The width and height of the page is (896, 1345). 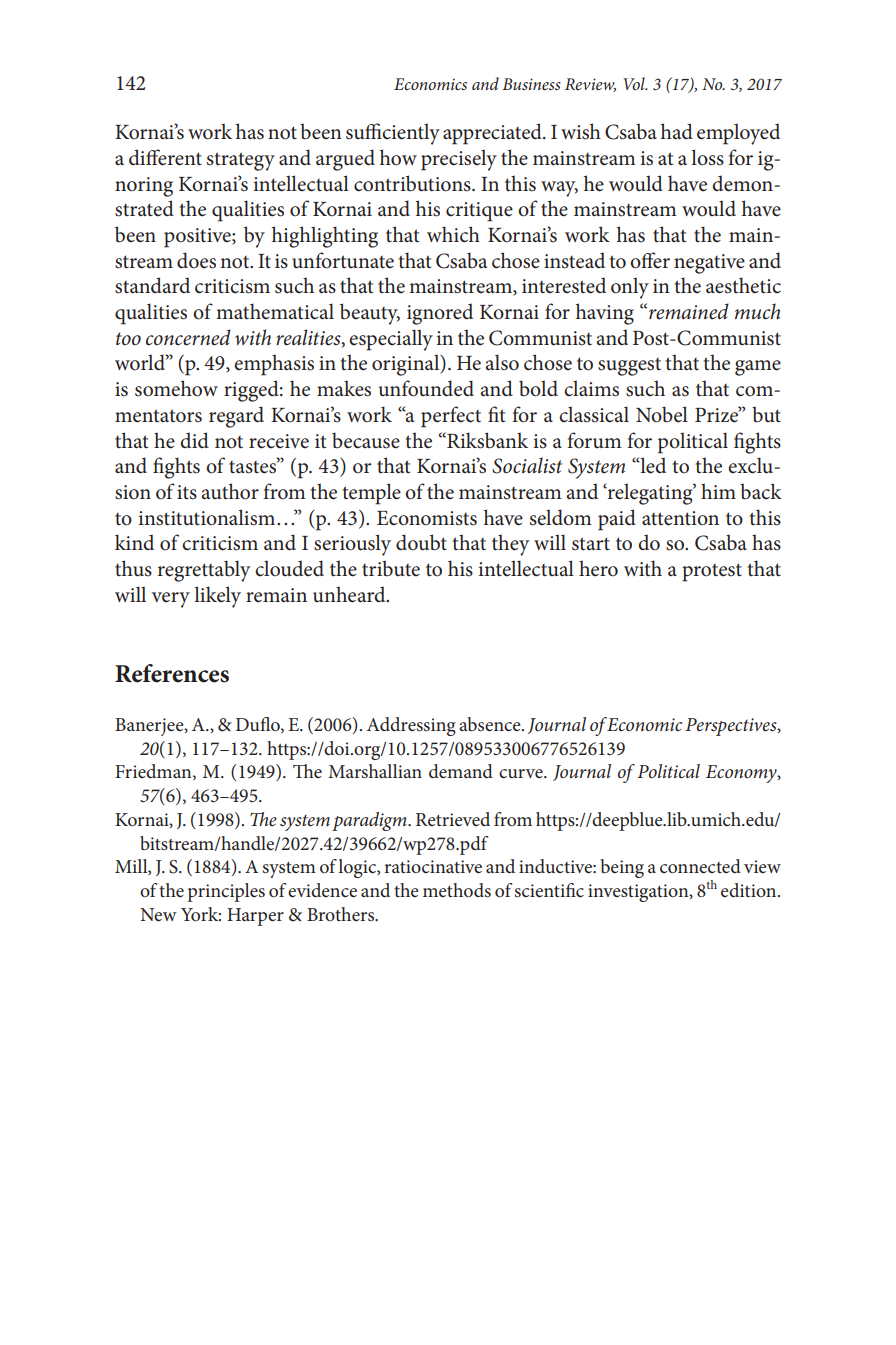 I want to click on somehow, so click(x=176, y=388).
